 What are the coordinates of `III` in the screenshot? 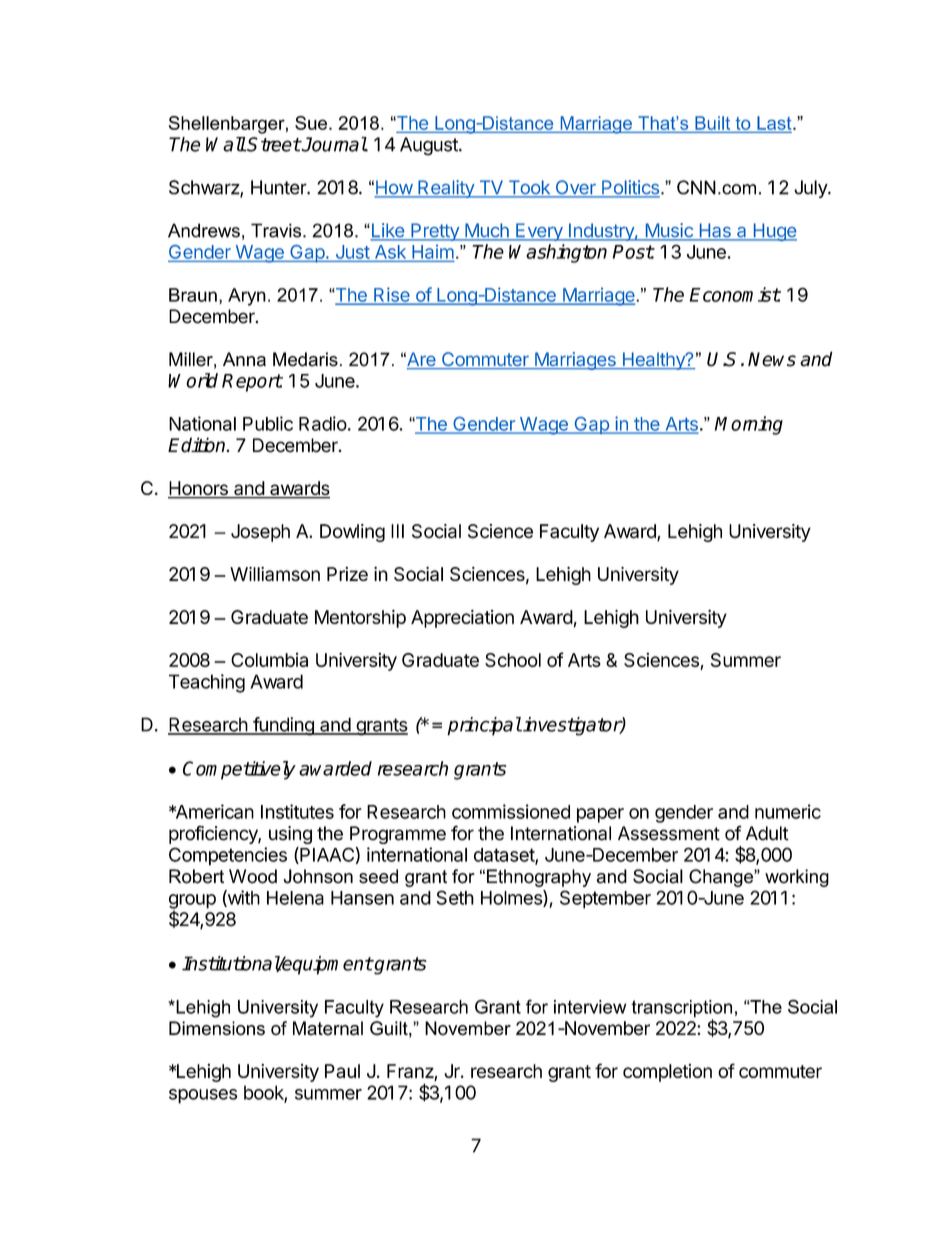 It's located at (397, 531).
